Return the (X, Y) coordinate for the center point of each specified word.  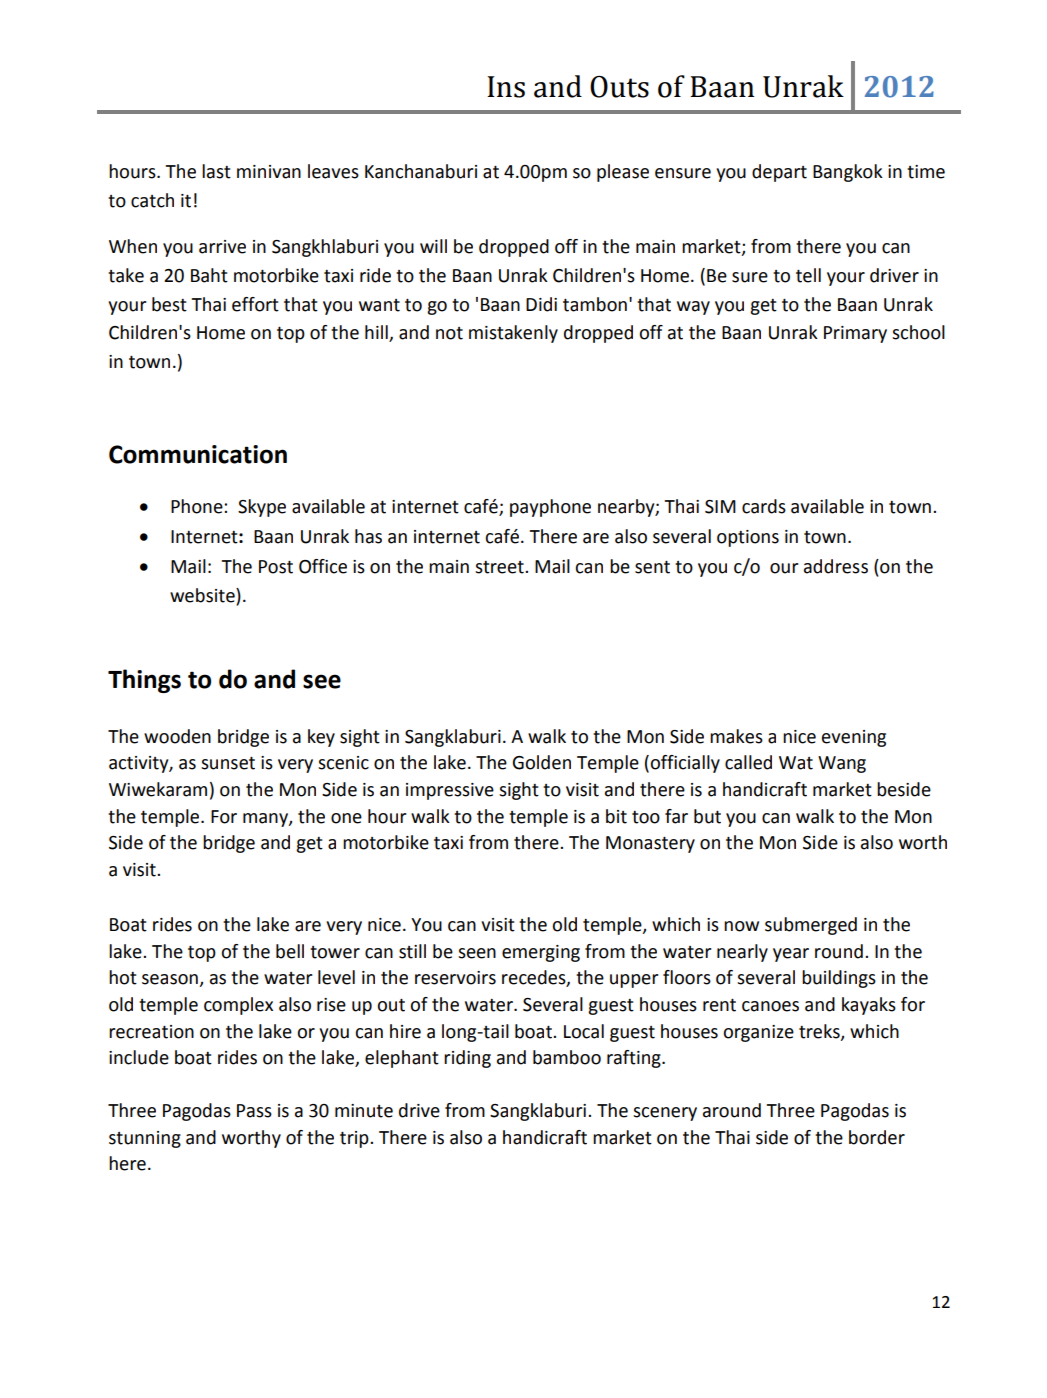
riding (467, 1059)
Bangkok (848, 173)
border (877, 1137)
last (216, 171)
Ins (506, 87)
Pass (254, 1111)
